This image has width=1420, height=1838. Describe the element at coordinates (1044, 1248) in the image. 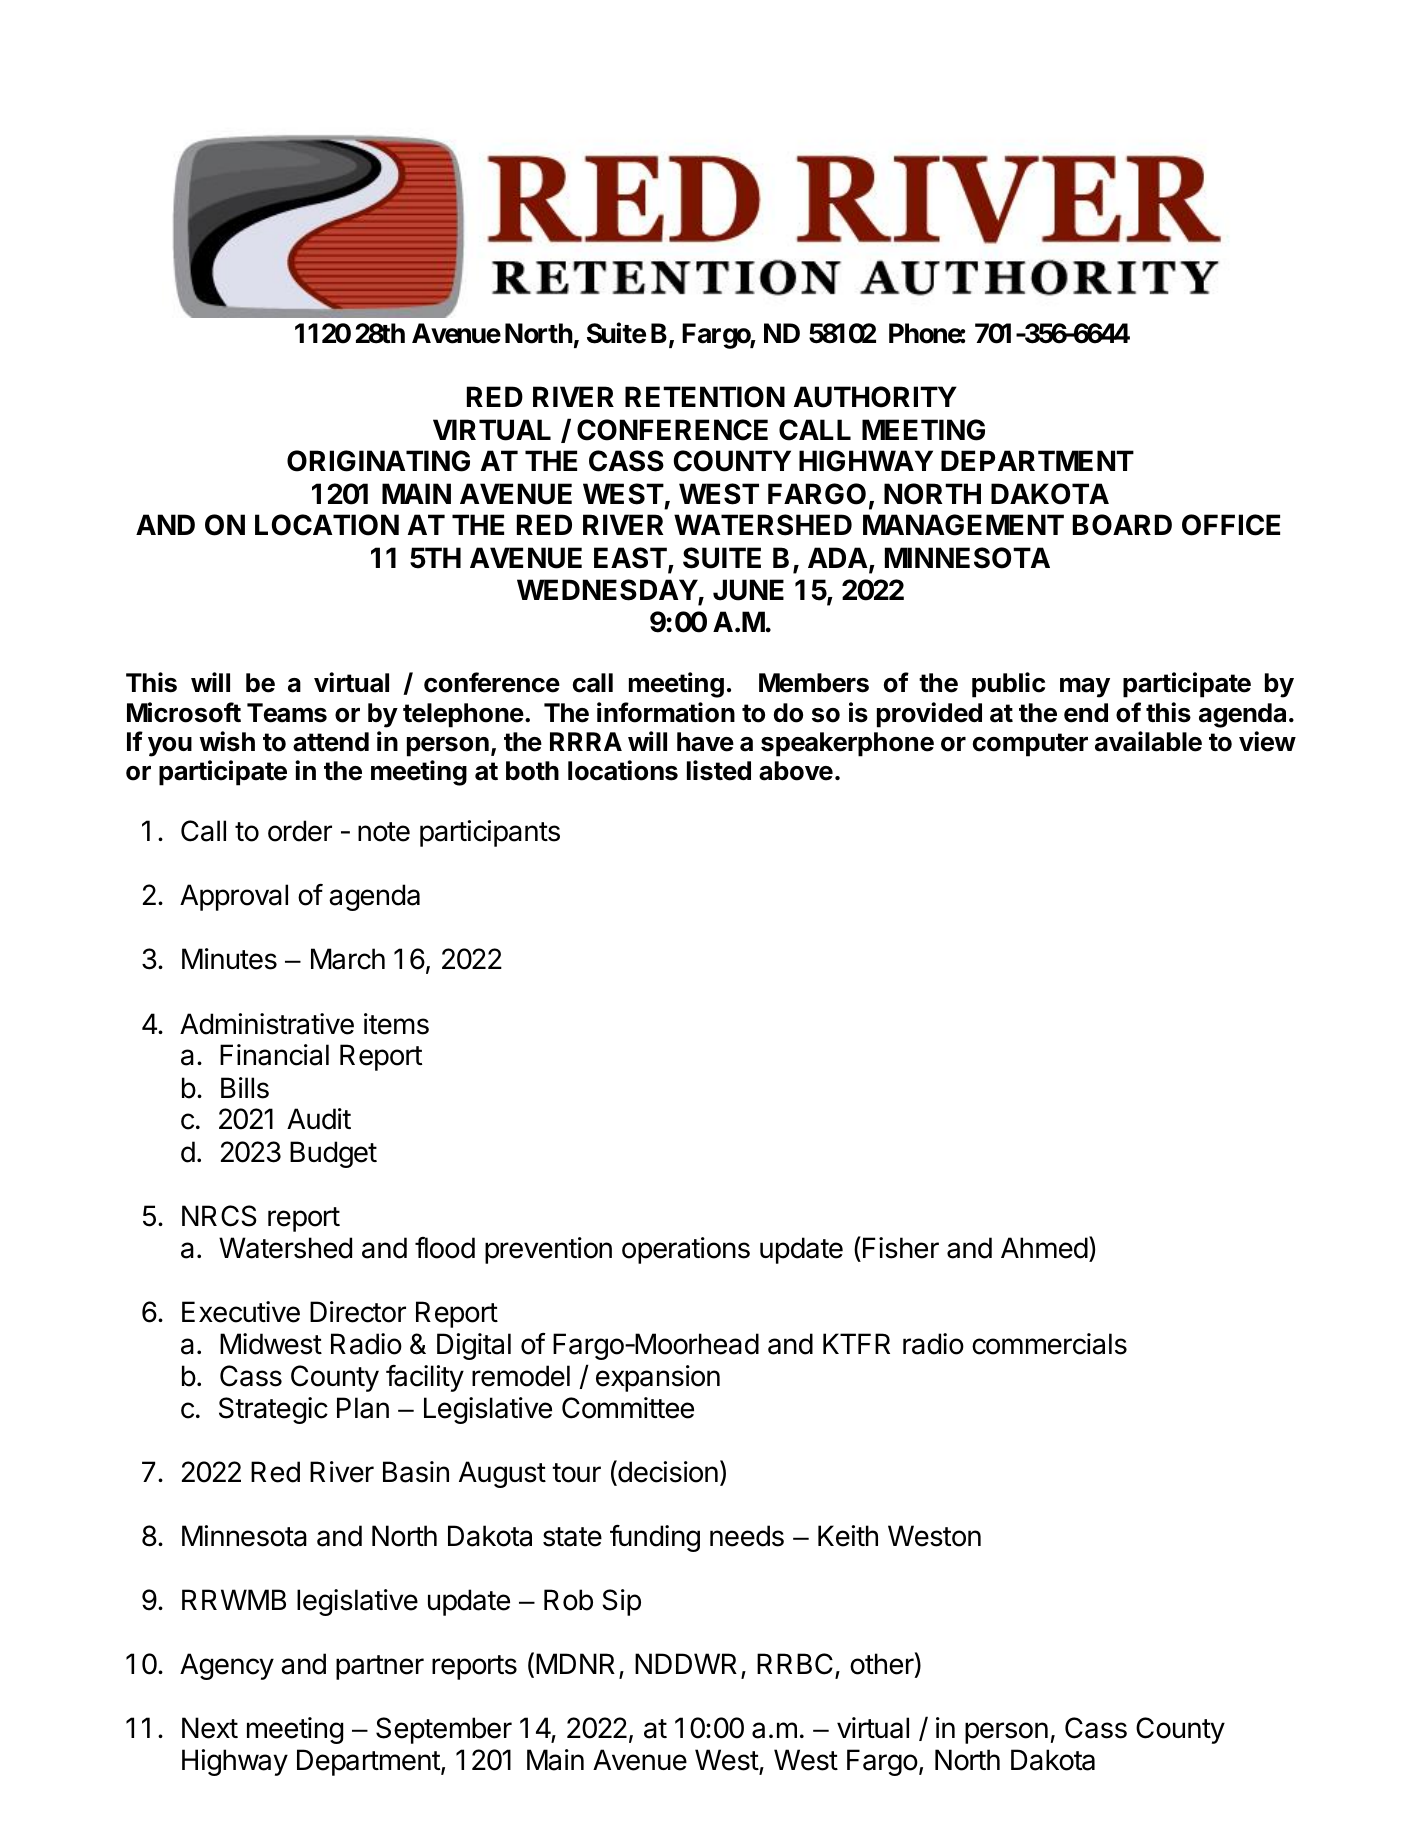

I see `Ahmed` at that location.
